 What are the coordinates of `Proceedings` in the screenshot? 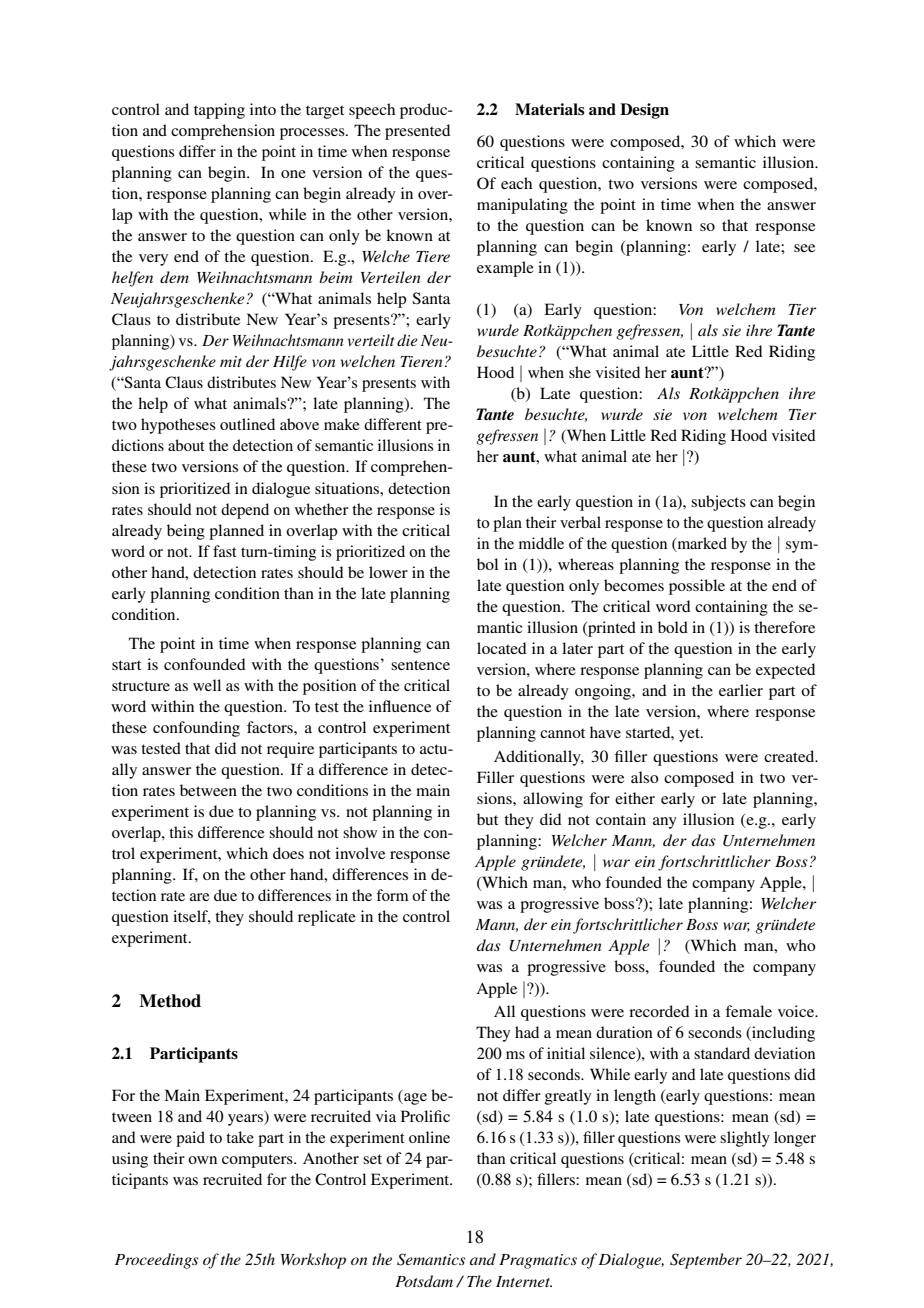 It's located at (156, 1261).
